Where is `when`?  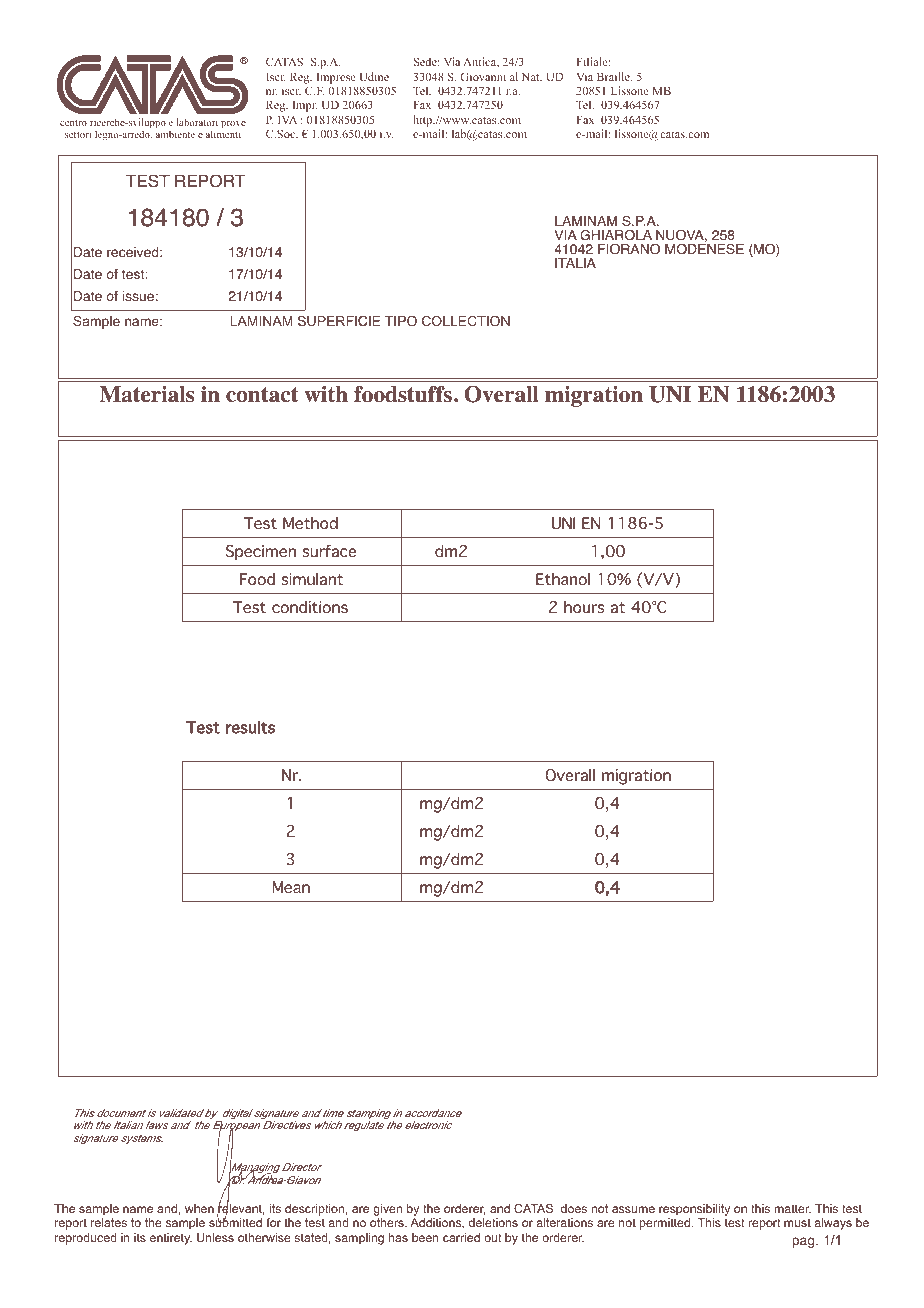
when is located at coordinates (199, 1208).
